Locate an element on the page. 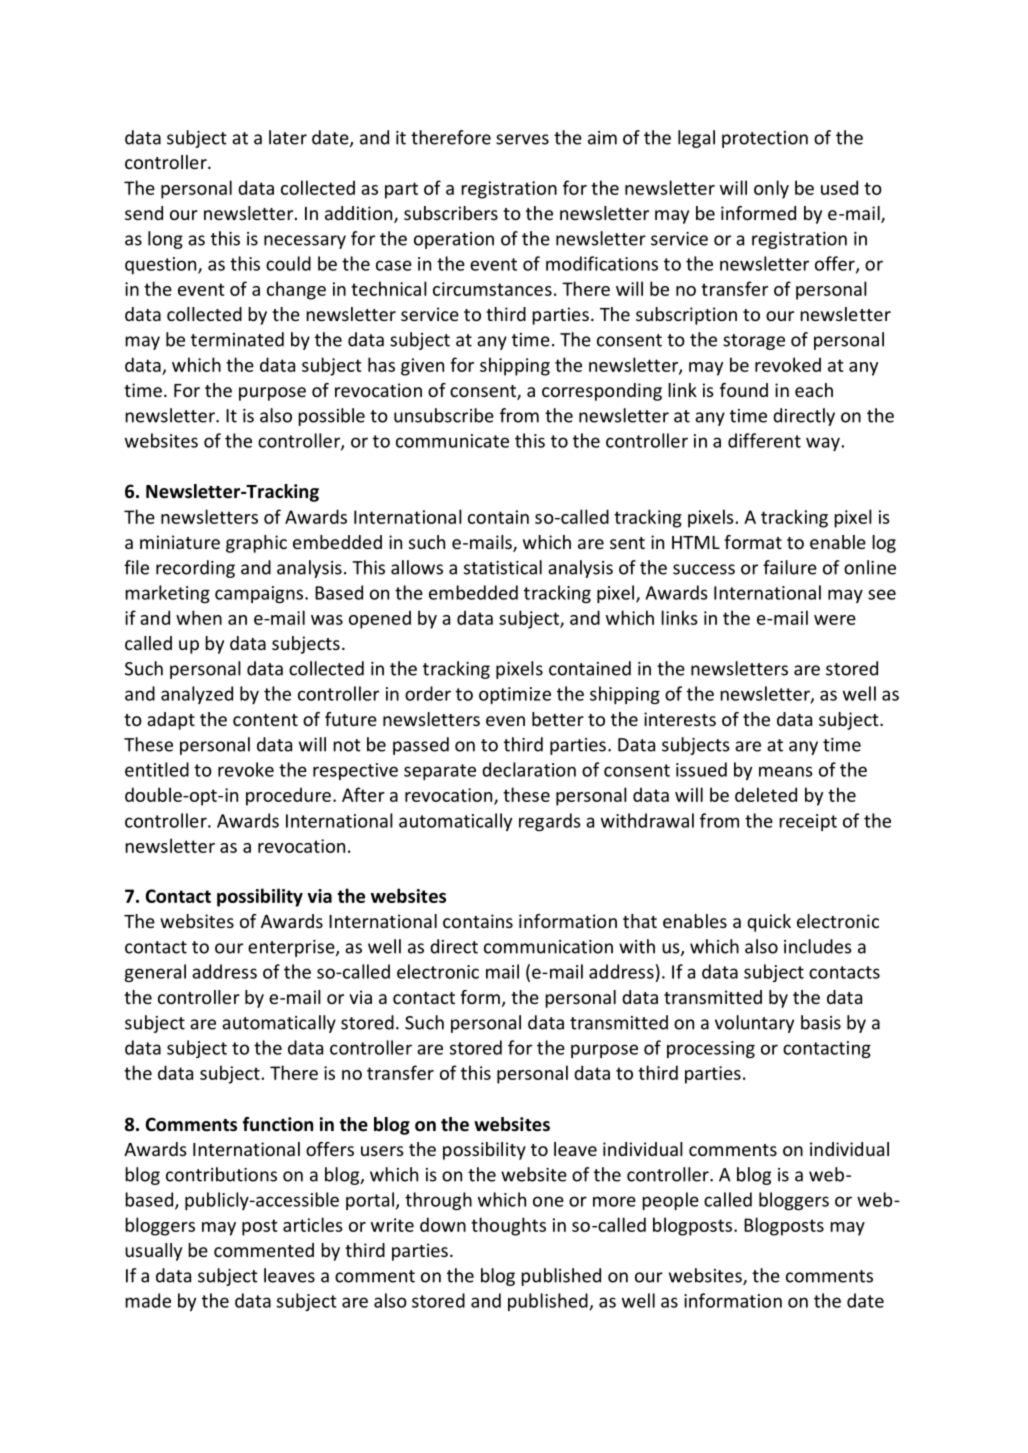 Image resolution: width=1028 pixels, height=1453 pixels. serves is located at coordinates (522, 139).
